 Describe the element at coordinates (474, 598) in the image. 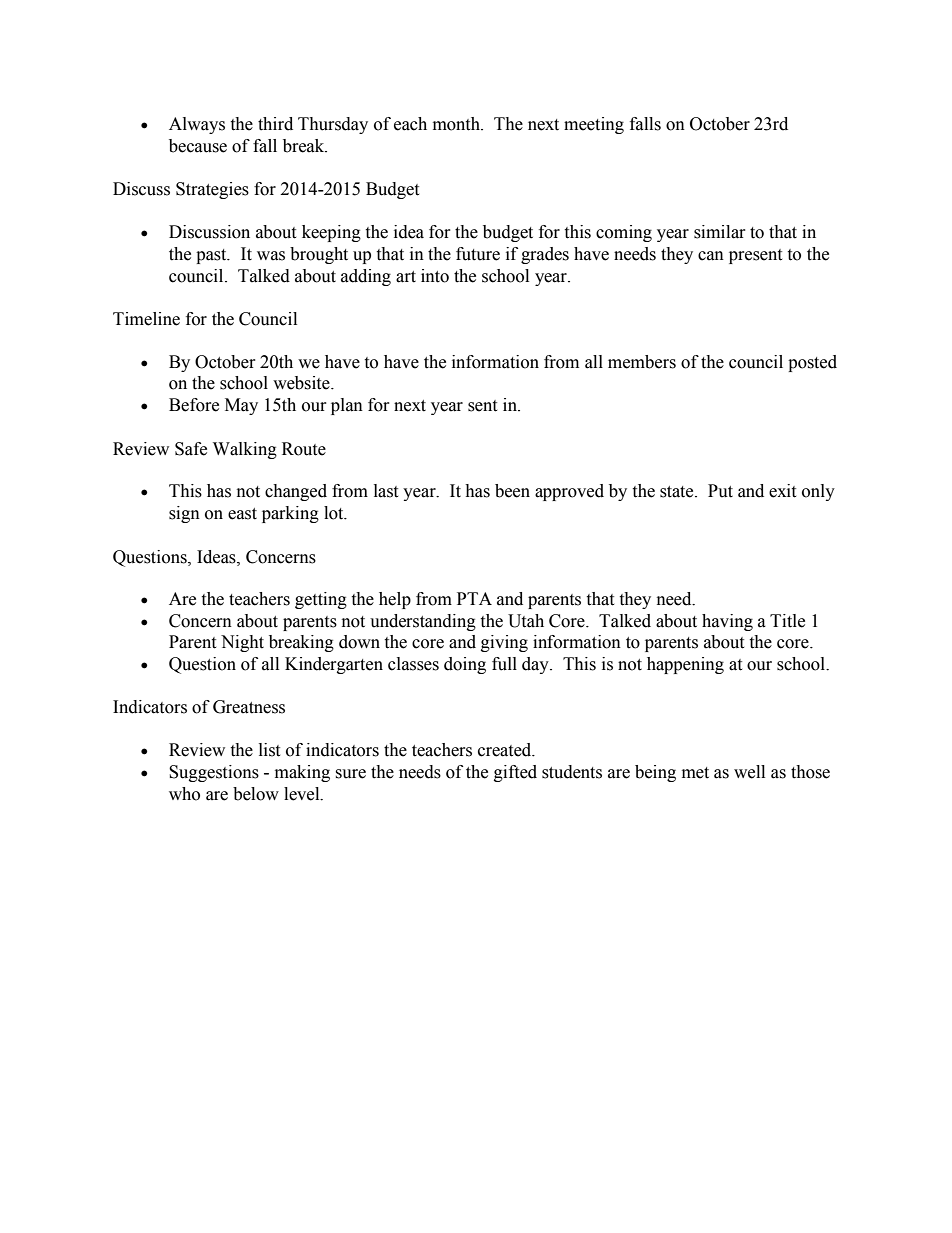

I see `PTA` at that location.
